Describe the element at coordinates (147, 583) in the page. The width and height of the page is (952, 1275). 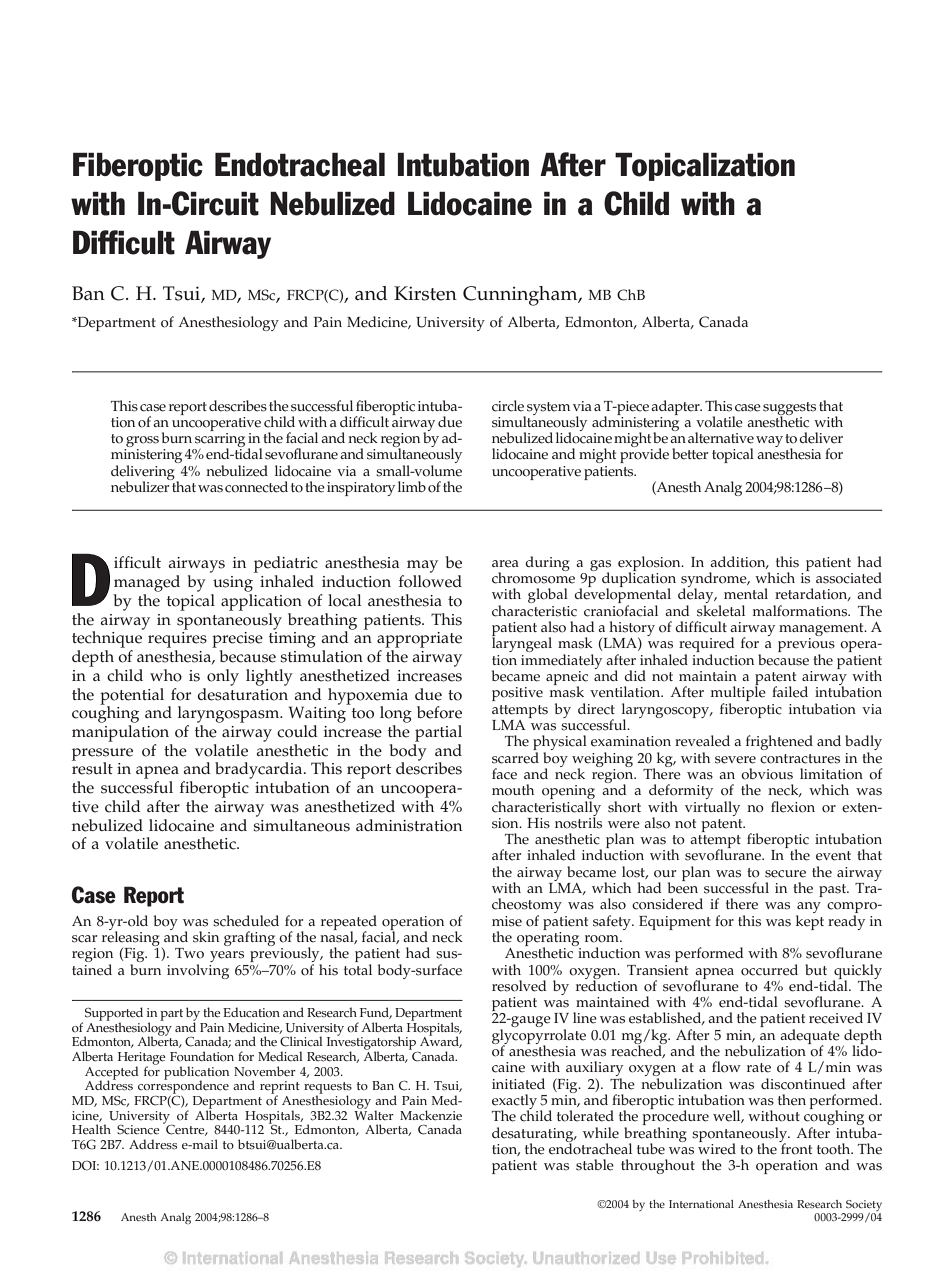
I see `managed` at that location.
